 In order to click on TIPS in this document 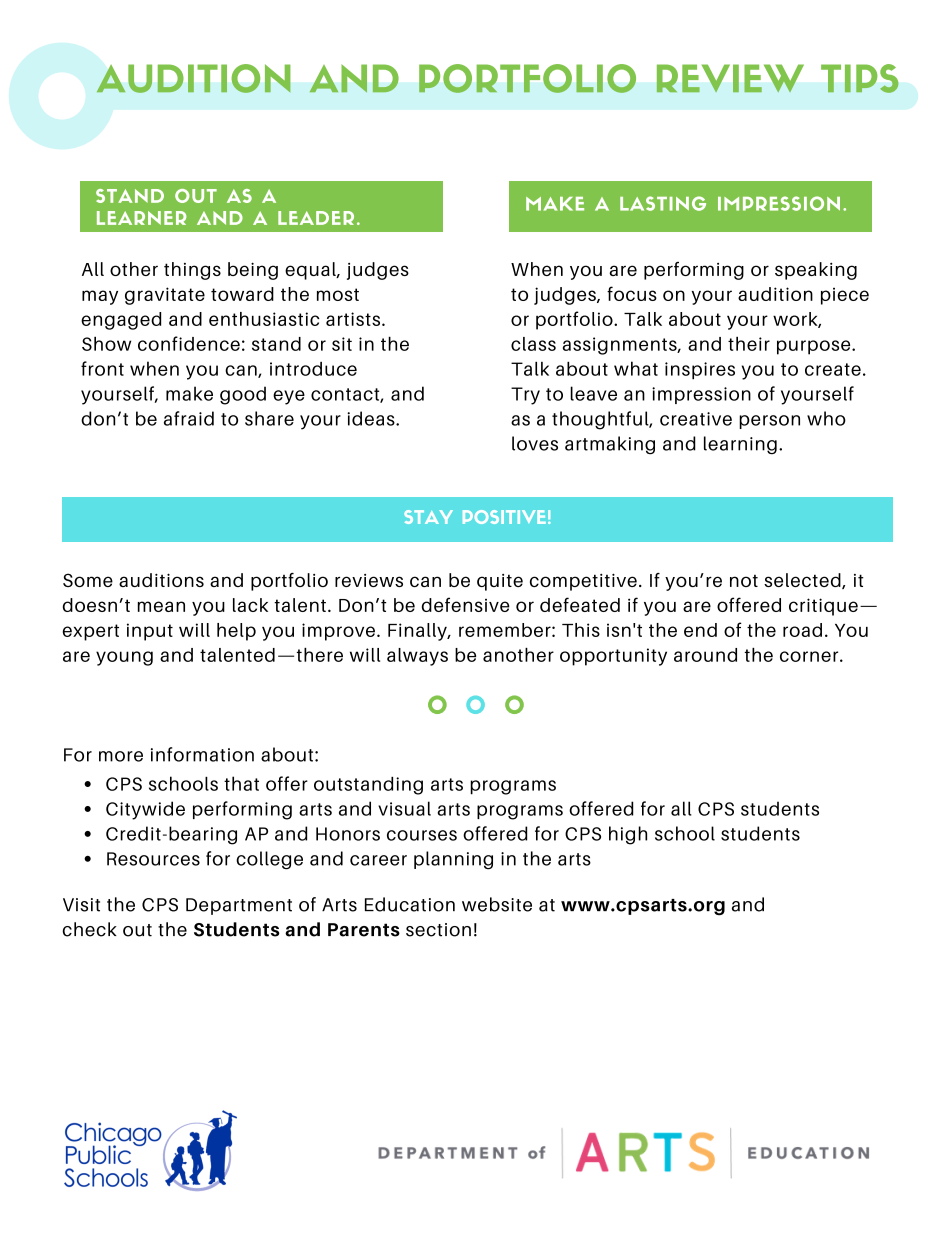, I will do `click(860, 78)`.
